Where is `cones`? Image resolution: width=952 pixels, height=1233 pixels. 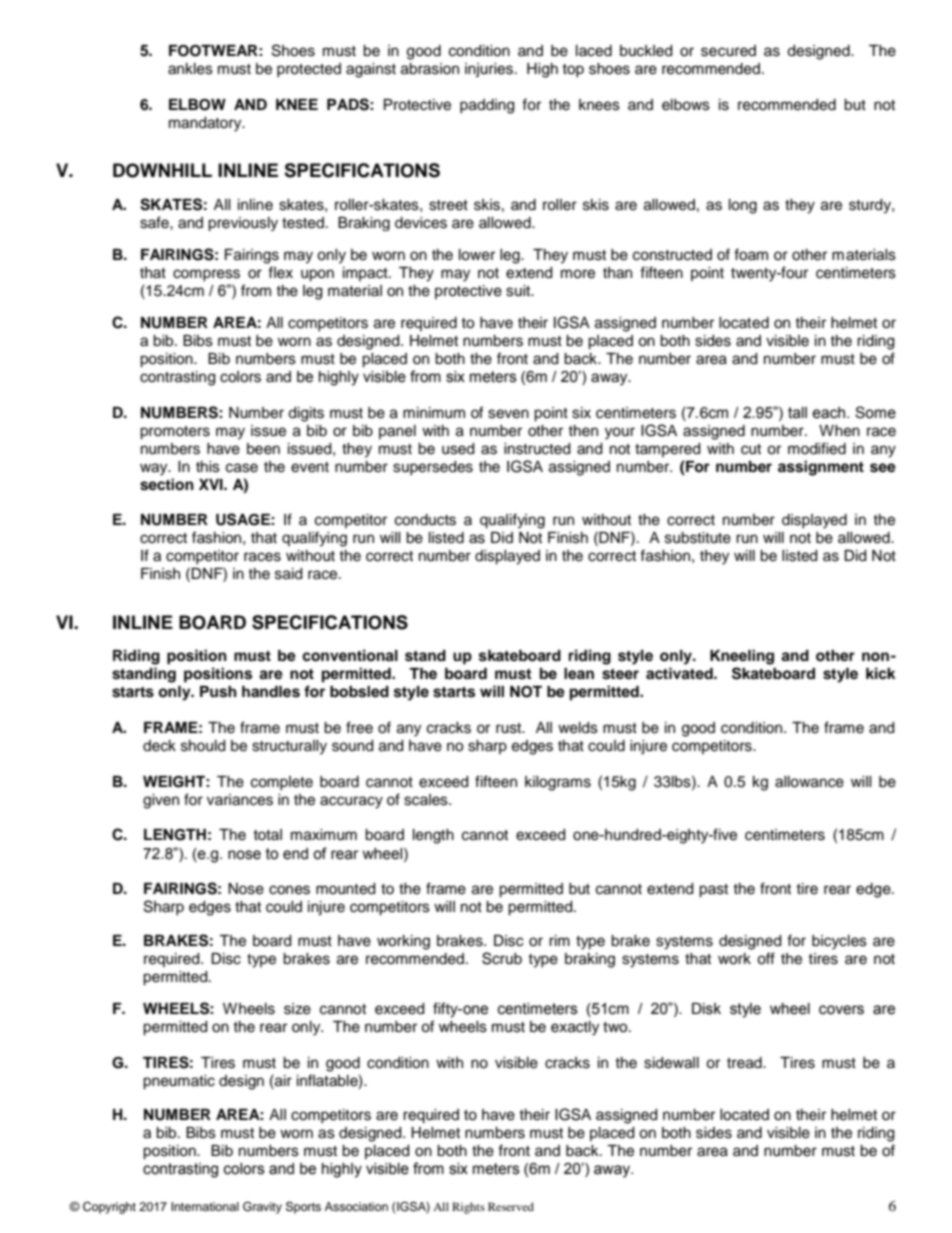 cones is located at coordinates (289, 890).
